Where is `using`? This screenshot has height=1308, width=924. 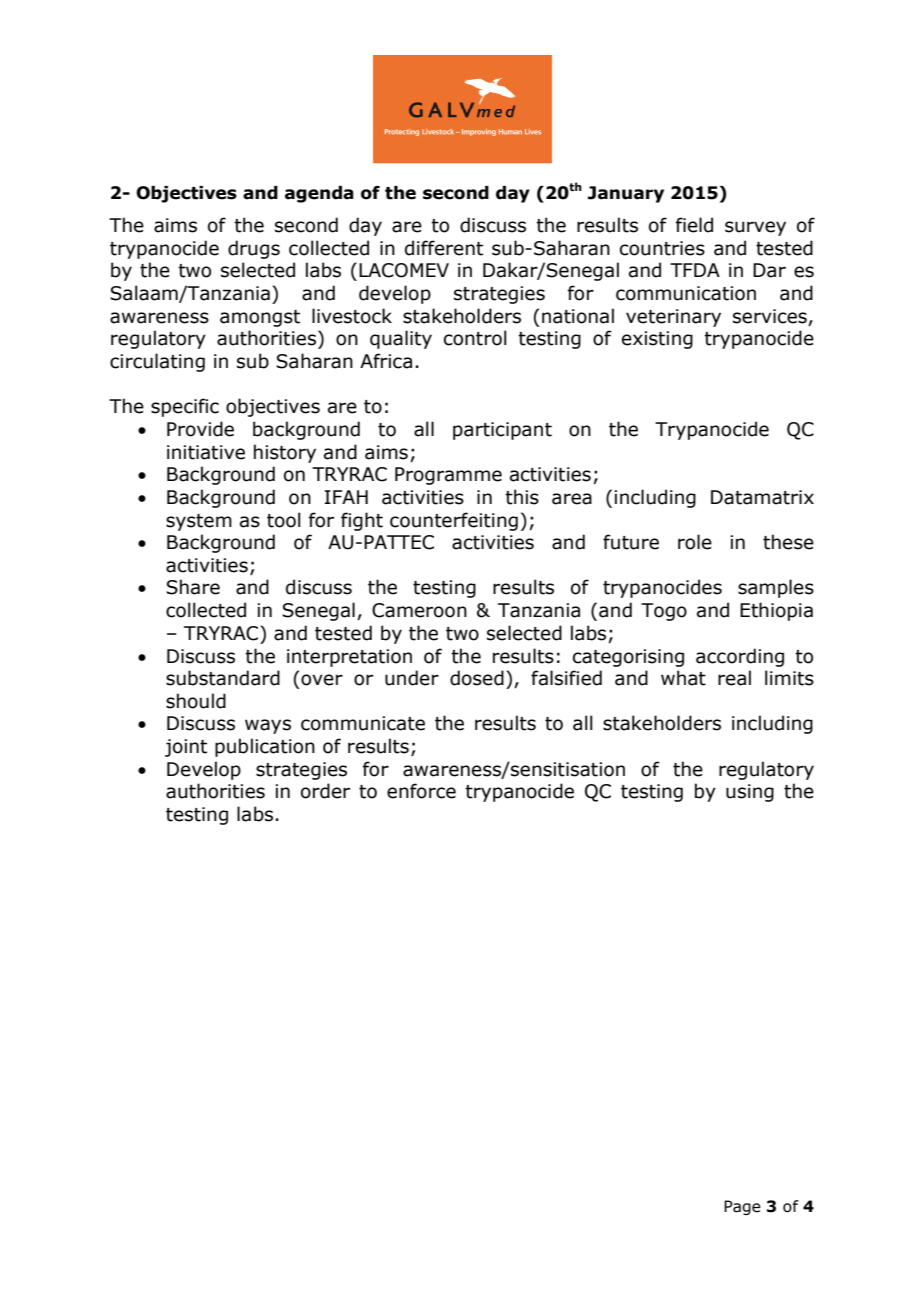
using is located at coordinates (750, 793).
